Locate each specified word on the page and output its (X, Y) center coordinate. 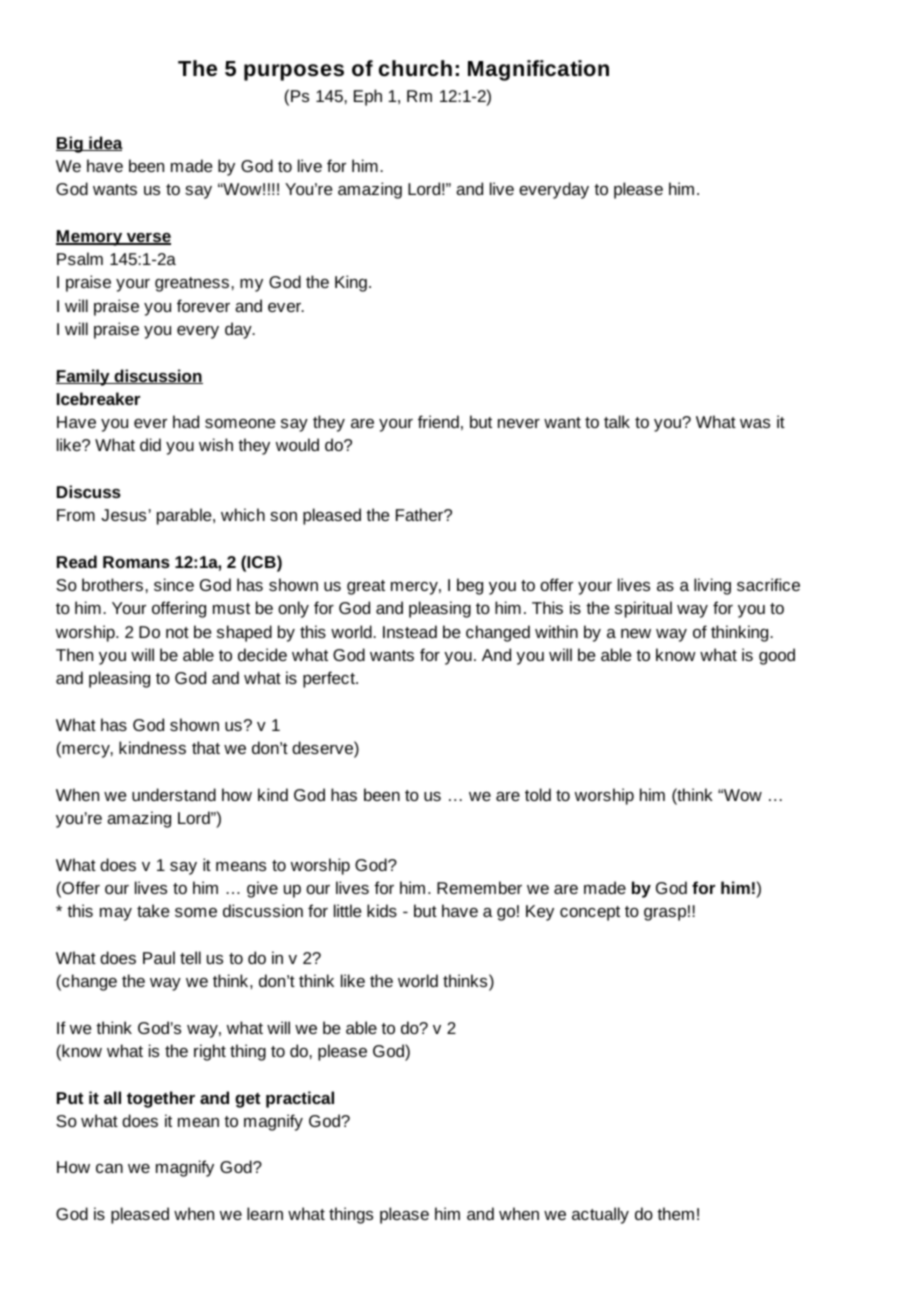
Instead (410, 631)
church (415, 68)
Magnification (538, 70)
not (177, 632)
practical (300, 1099)
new (636, 633)
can (109, 1168)
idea (105, 143)
